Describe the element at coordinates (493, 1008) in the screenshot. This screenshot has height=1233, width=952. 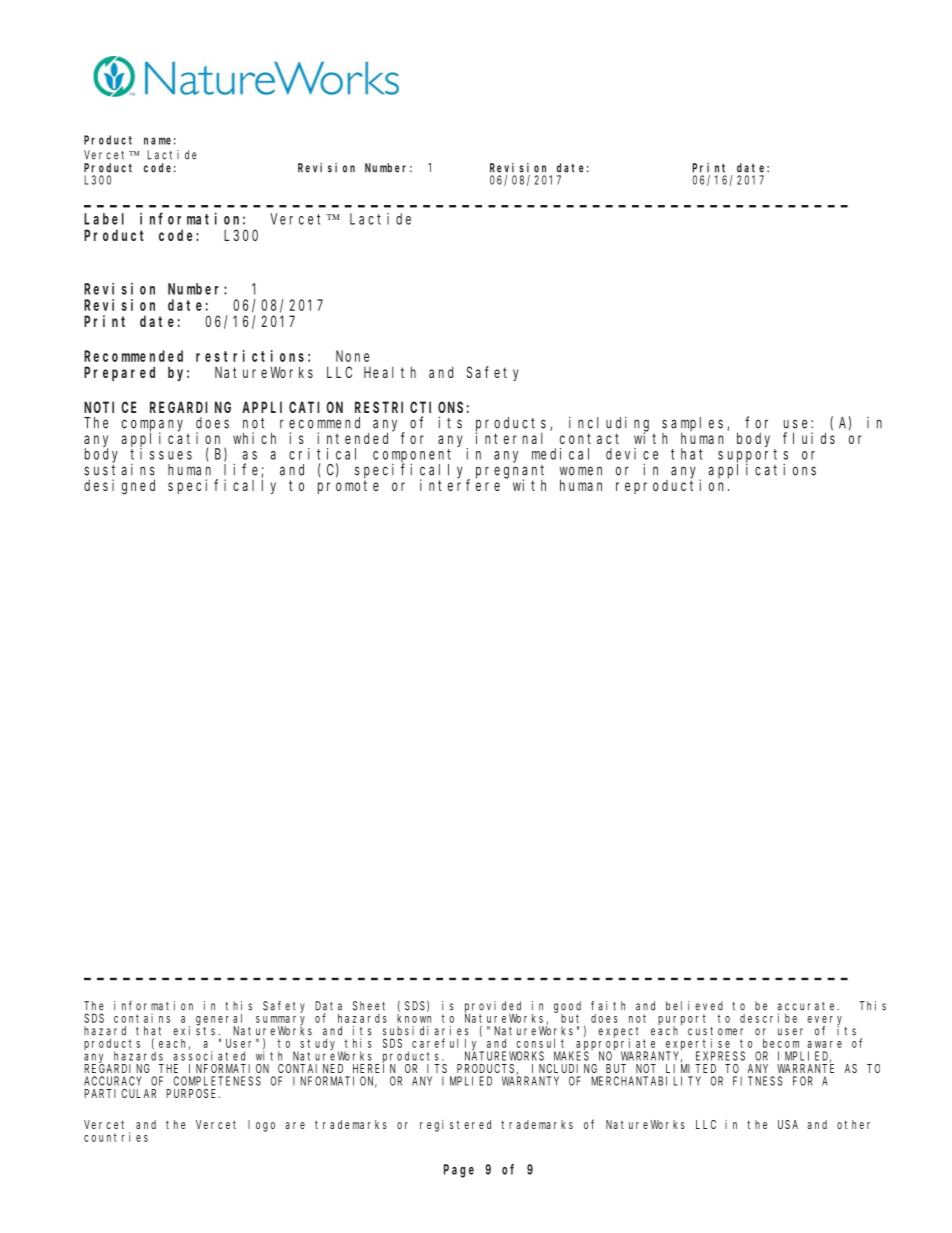
I see `provided` at that location.
